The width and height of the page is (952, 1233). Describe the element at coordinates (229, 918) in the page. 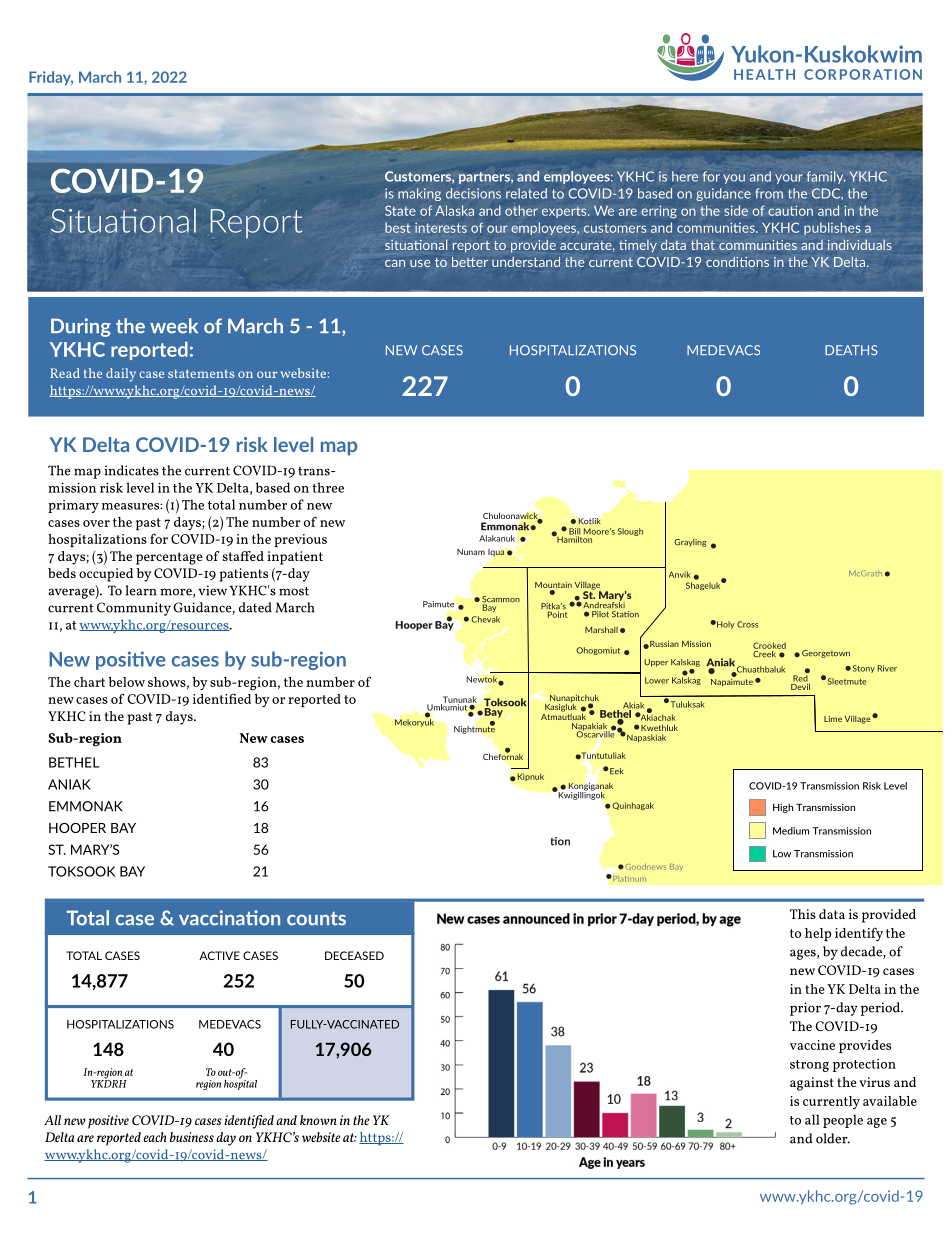

I see `vaccination` at that location.
